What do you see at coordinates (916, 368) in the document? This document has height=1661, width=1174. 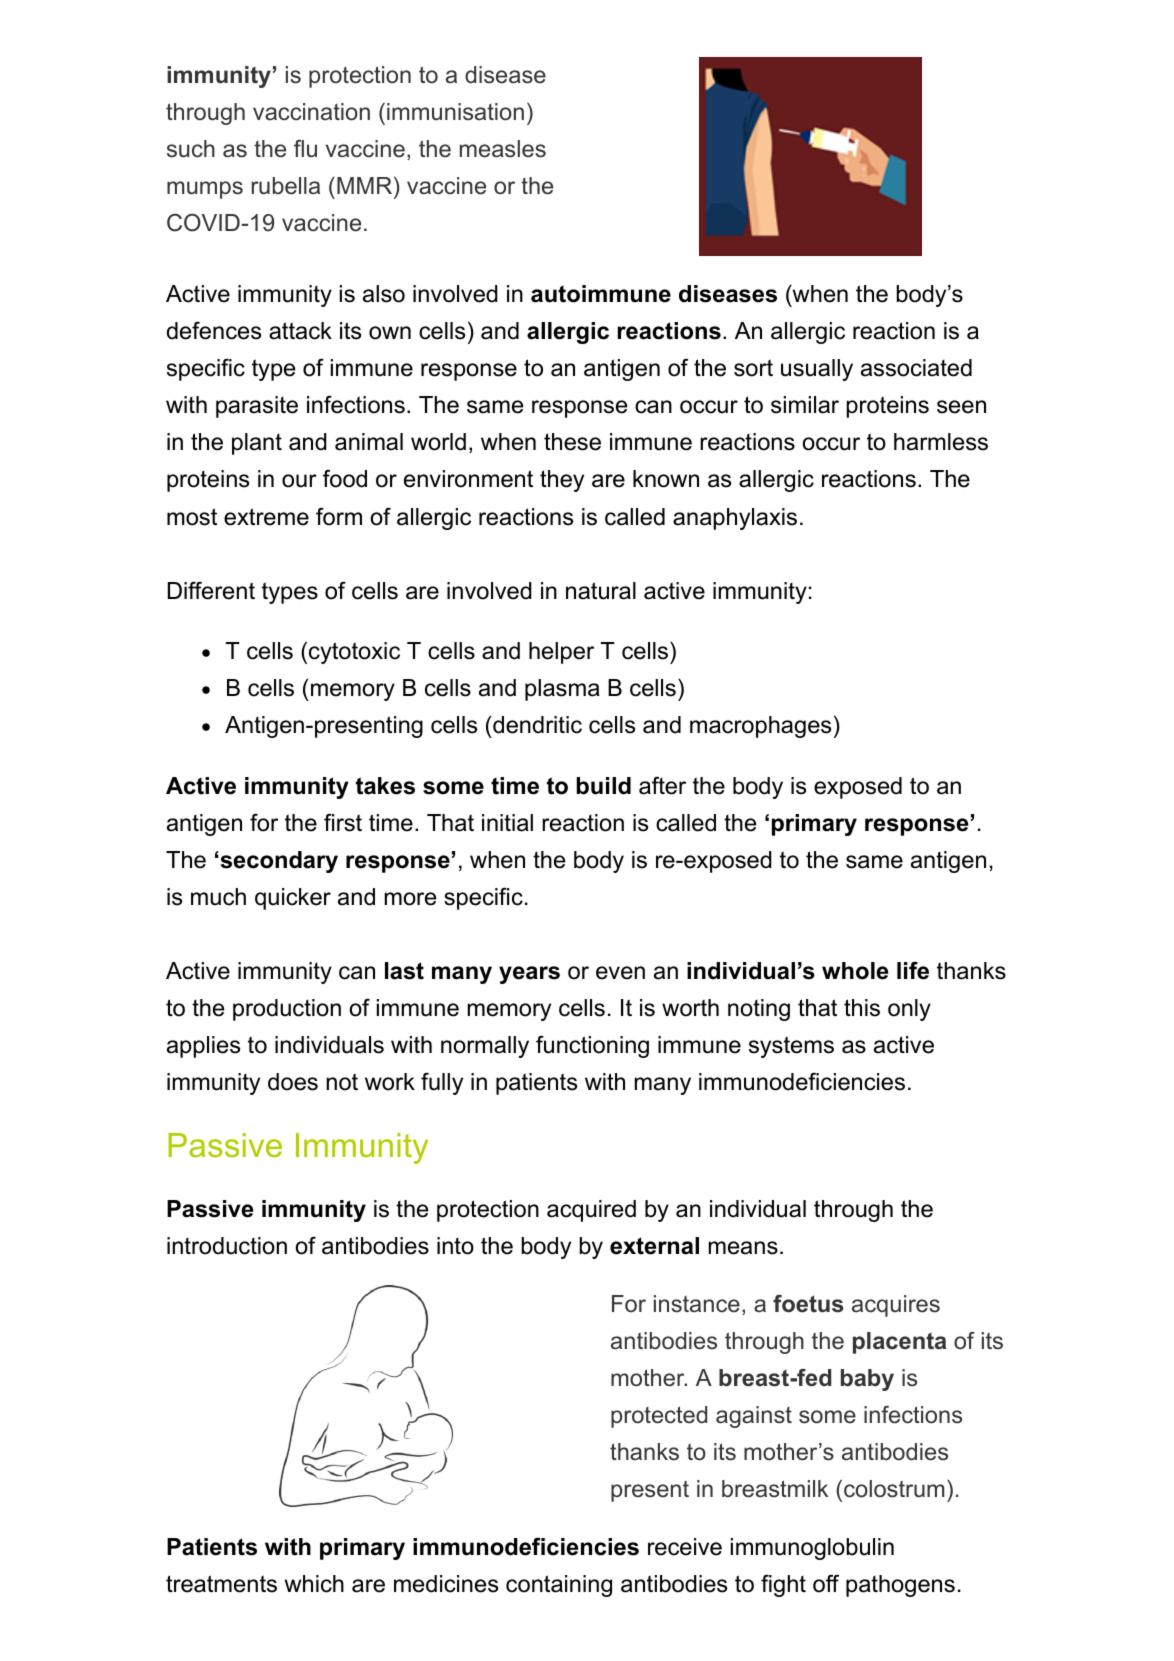 I see `associated` at bounding box center [916, 368].
